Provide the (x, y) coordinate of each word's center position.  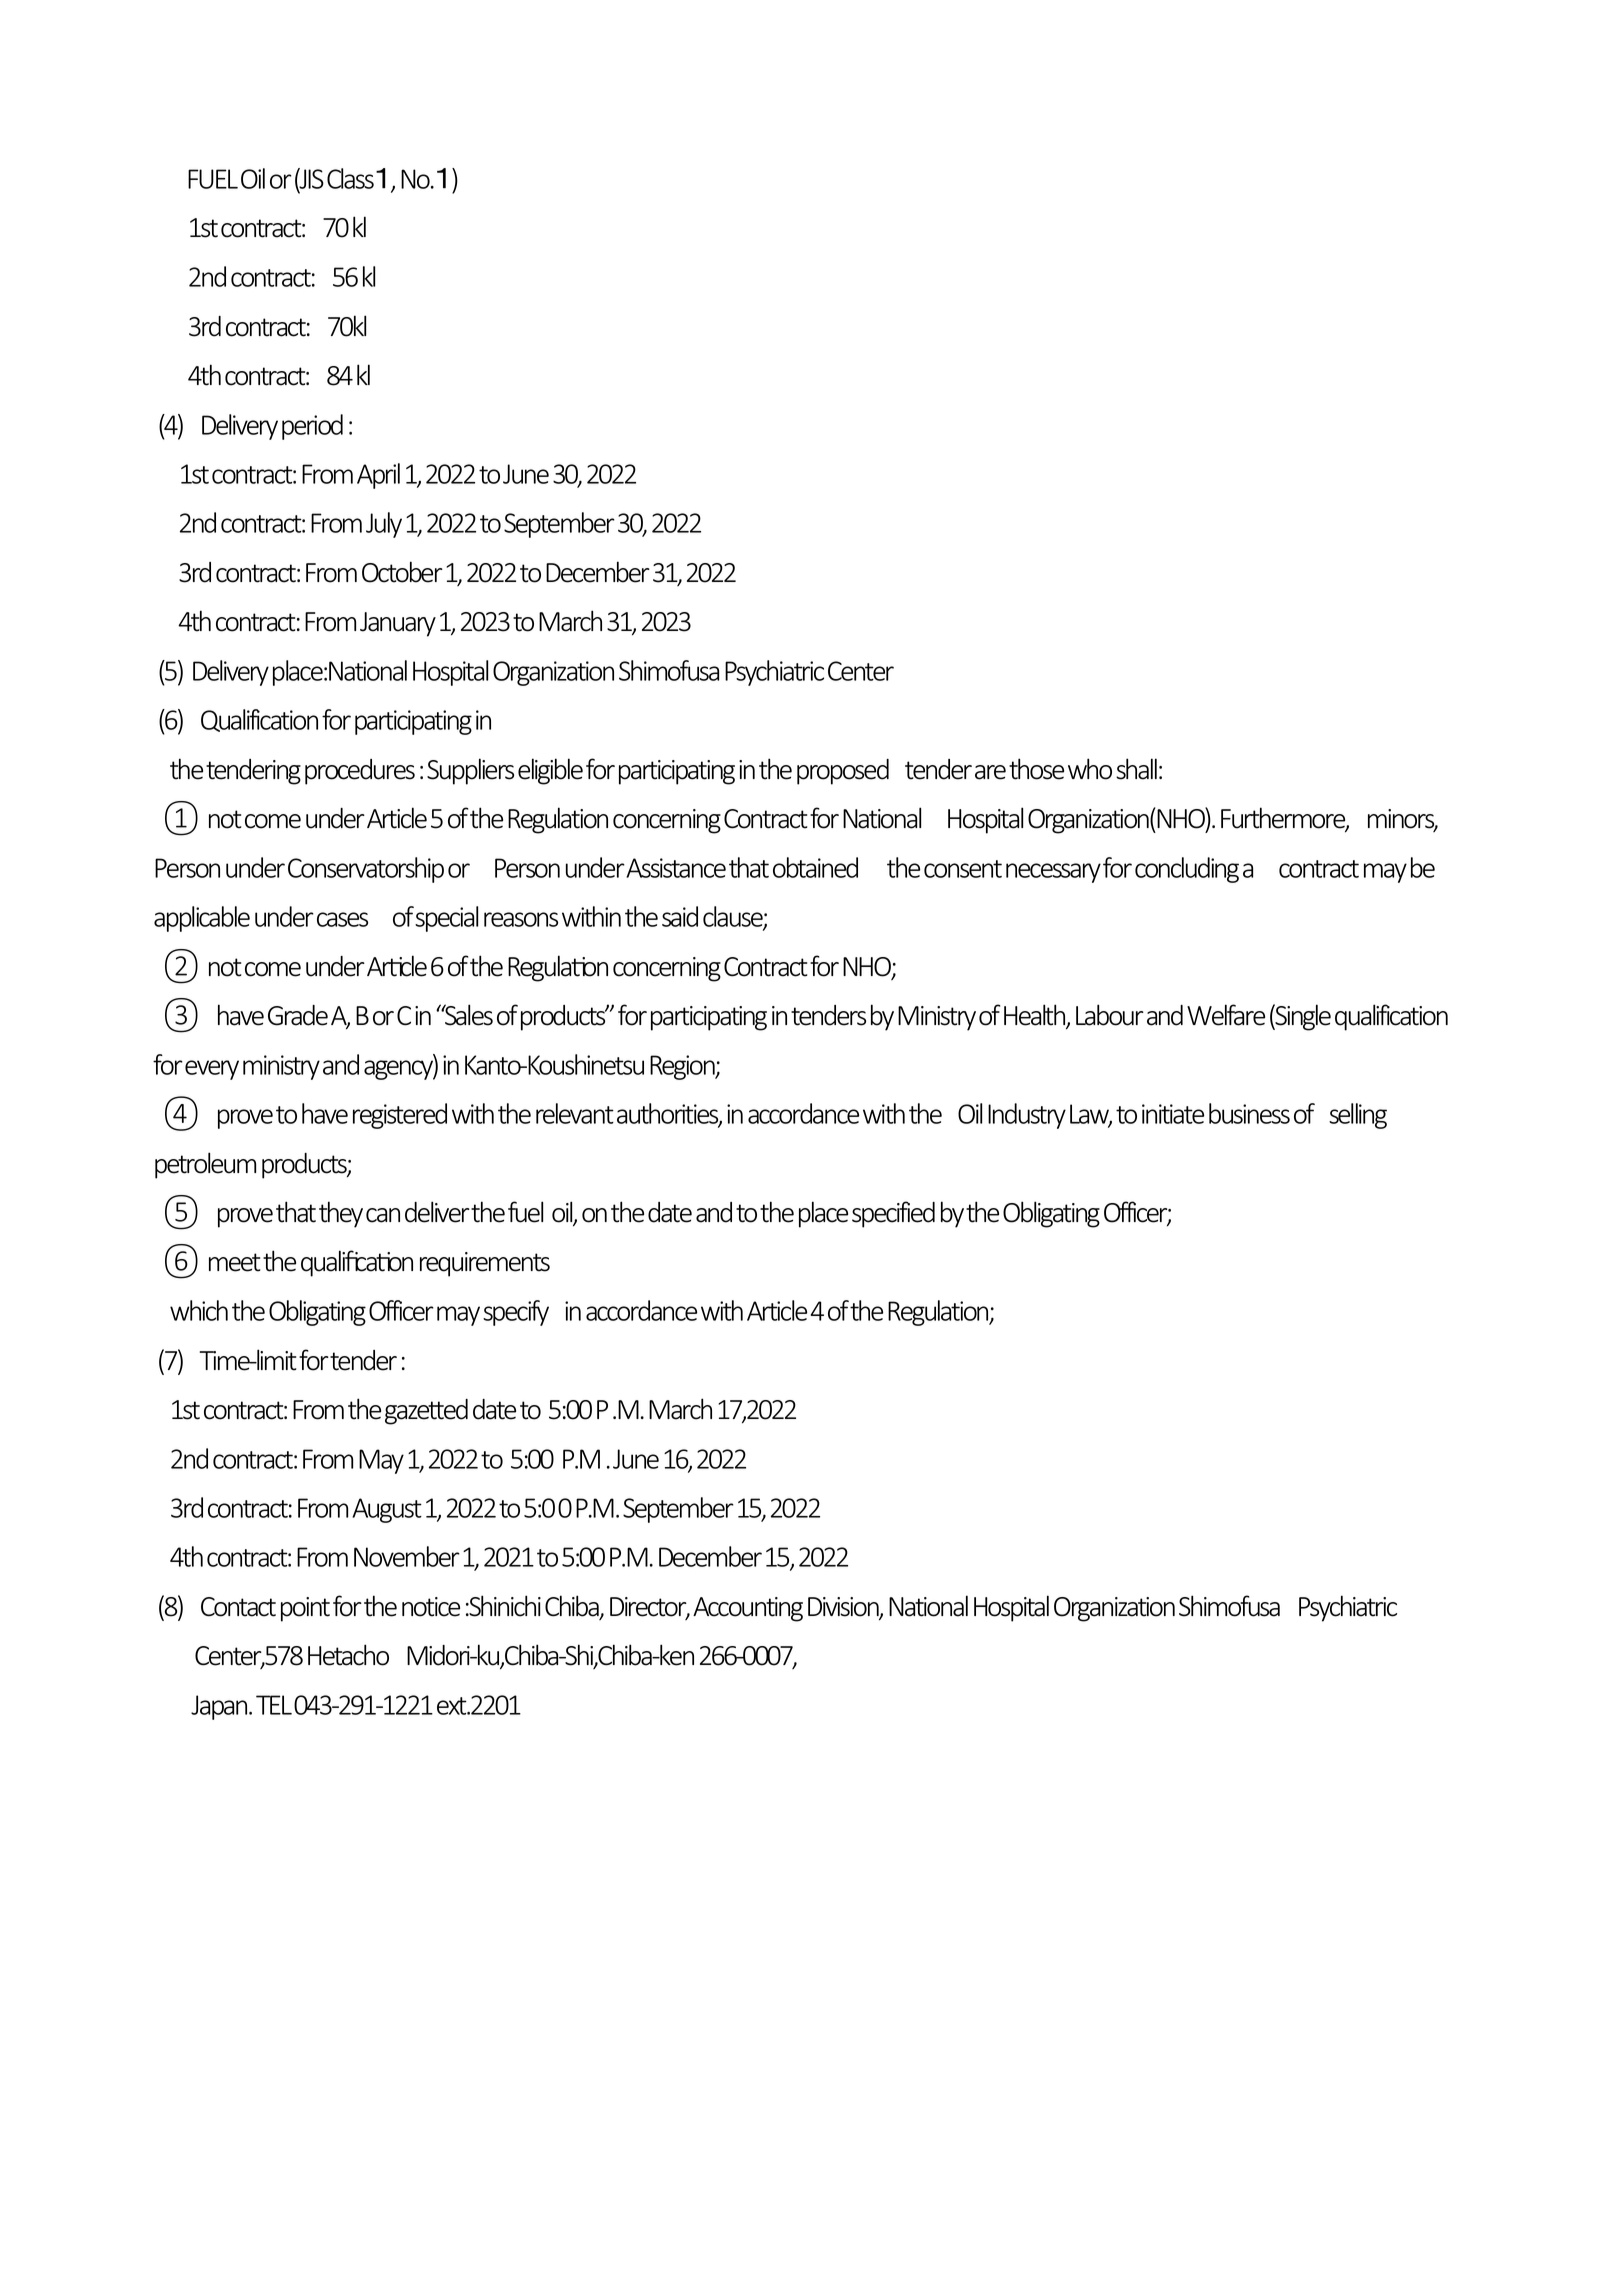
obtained (815, 867)
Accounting (748, 1609)
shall (1136, 769)
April (378, 476)
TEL (274, 1705)
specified (893, 1214)
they (341, 1214)
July (384, 525)
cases (342, 919)
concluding (1187, 870)
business (1249, 1113)
